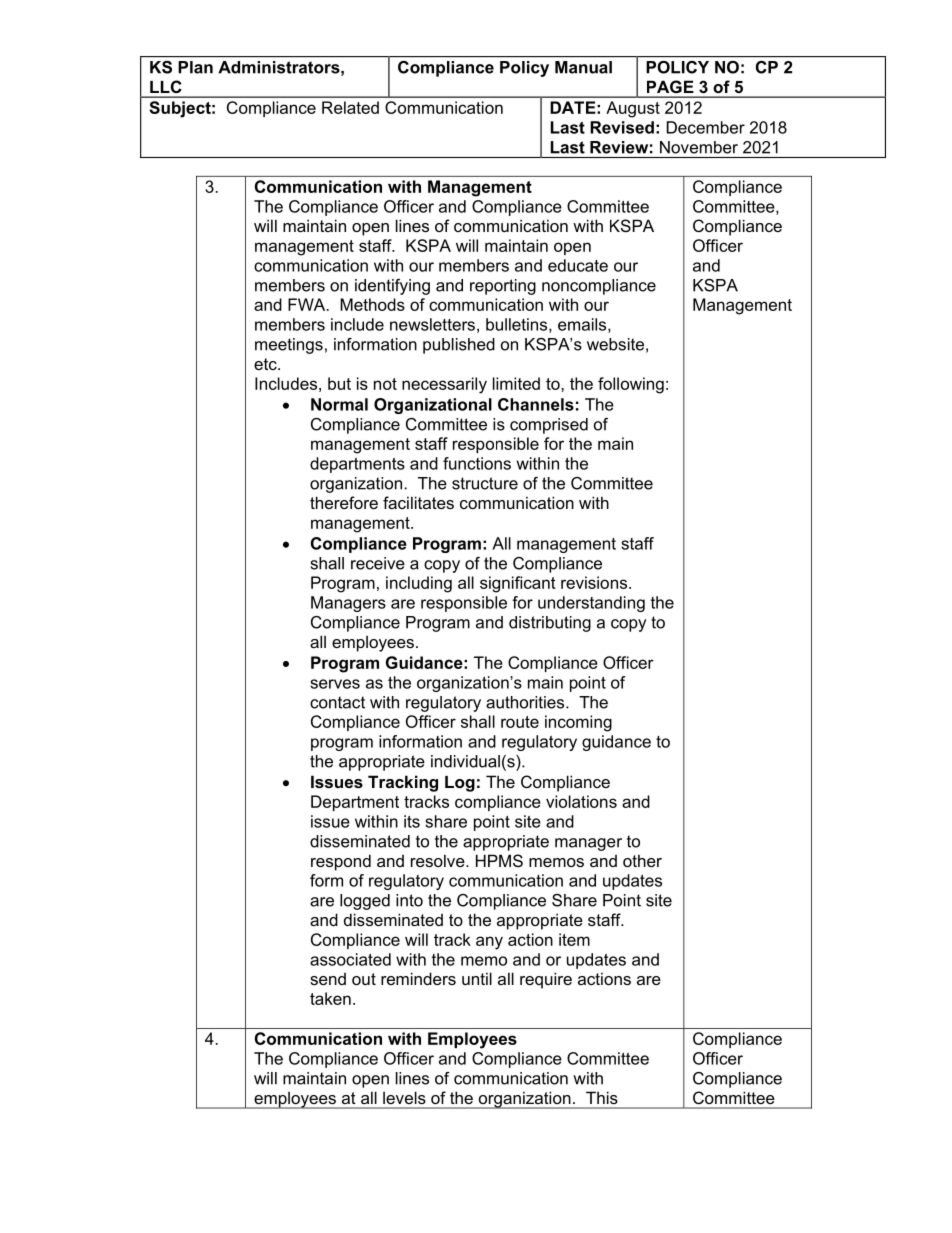 The height and width of the image is (1233, 952). Describe the element at coordinates (344, 502) in the image. I see `therefore` at that location.
